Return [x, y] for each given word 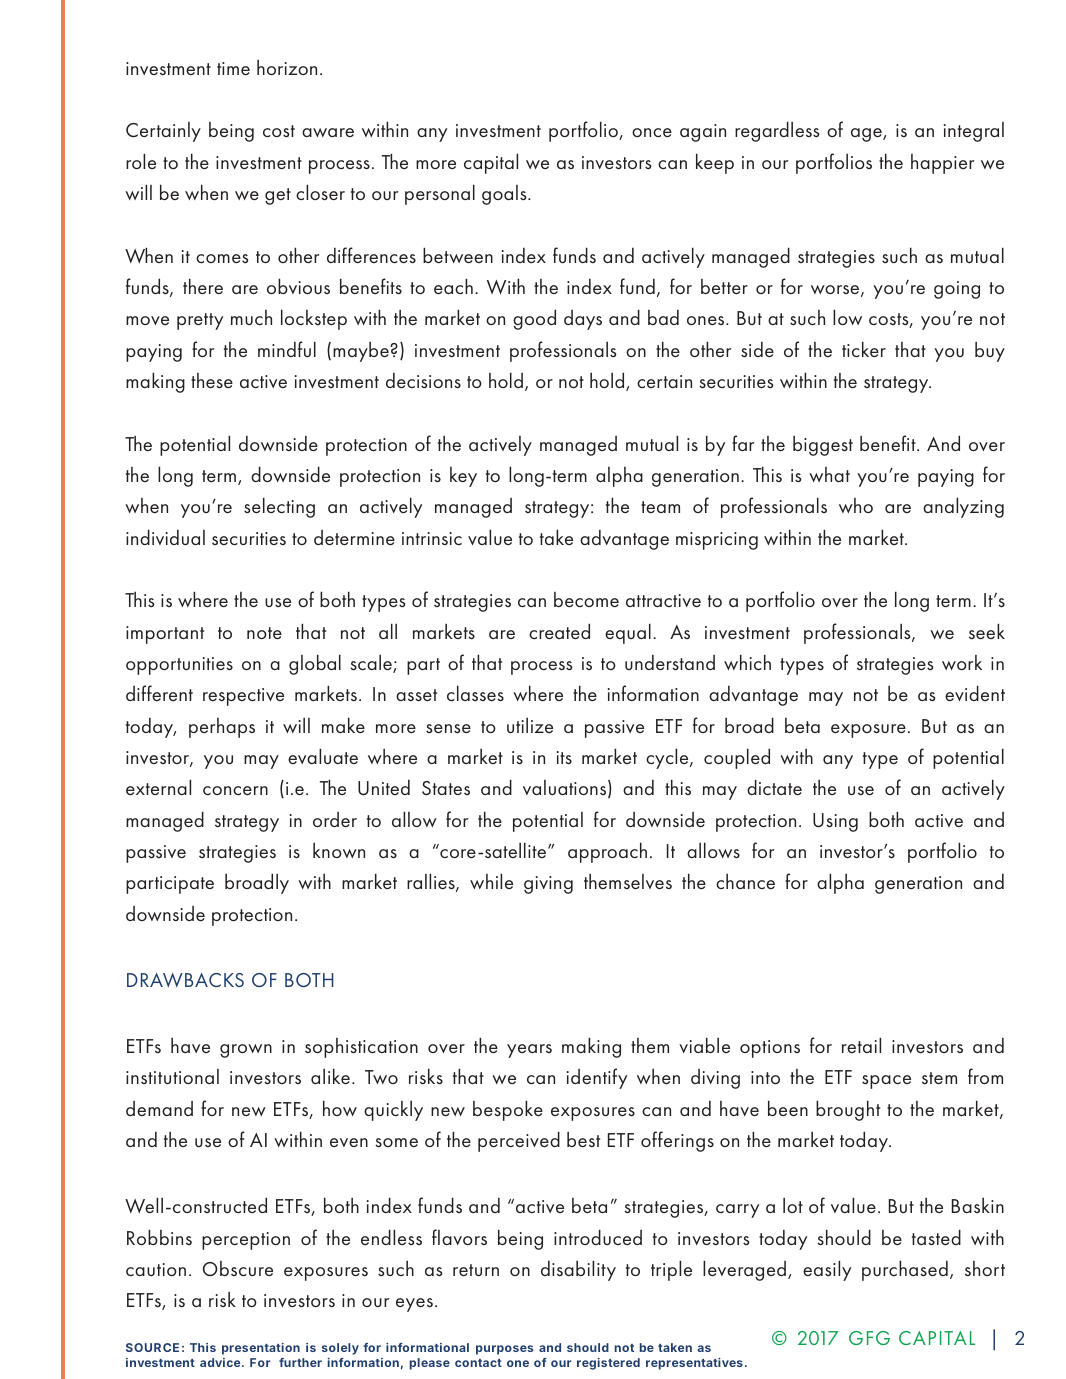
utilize [530, 725]
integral [974, 132]
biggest [823, 446]
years [529, 1051]
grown [246, 1051]
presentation [261, 1349]
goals [505, 195]
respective [243, 697]
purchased [905, 1270]
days [583, 320]
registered [608, 1364]
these [212, 381]
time [233, 68]
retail [861, 1045]
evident [975, 693]
